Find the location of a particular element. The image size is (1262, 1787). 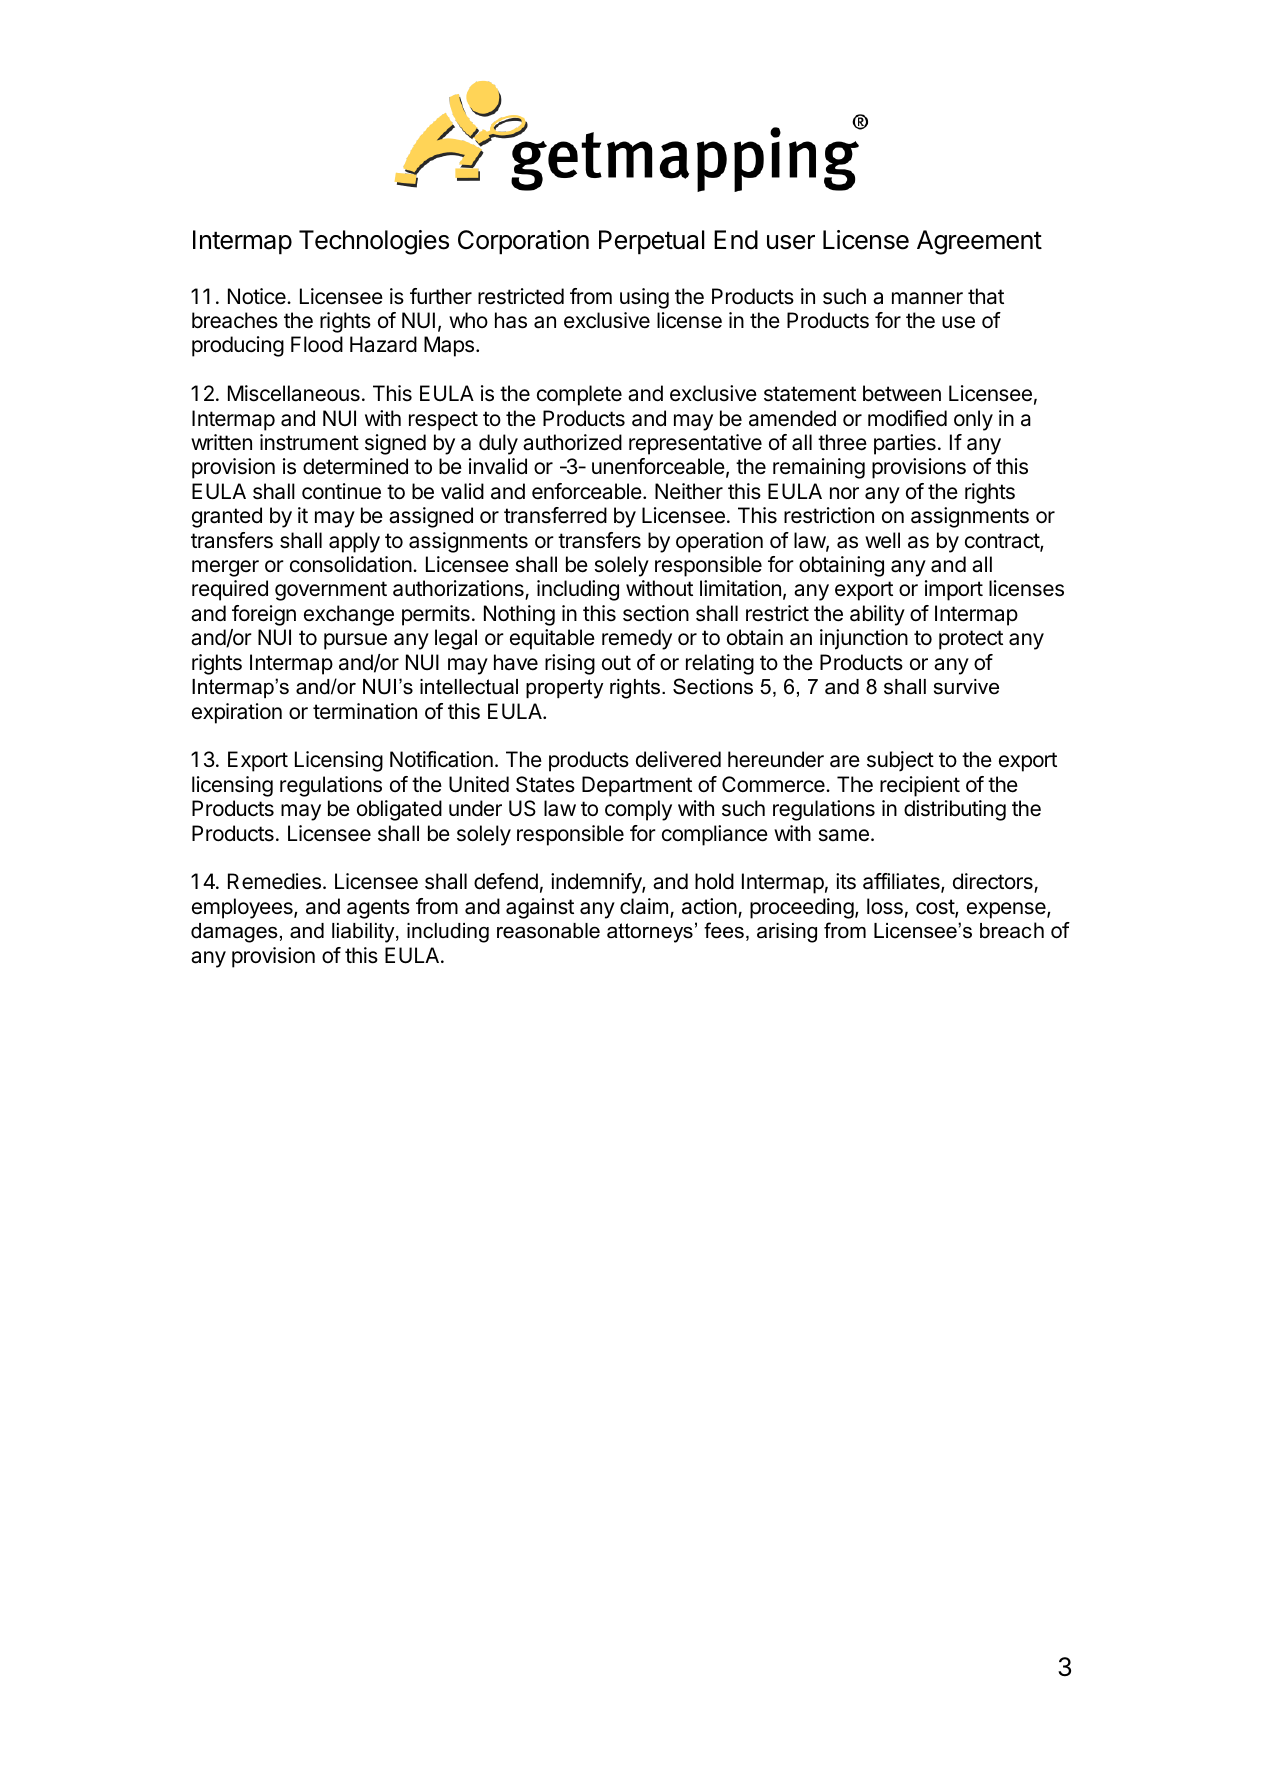

between is located at coordinates (902, 393).
